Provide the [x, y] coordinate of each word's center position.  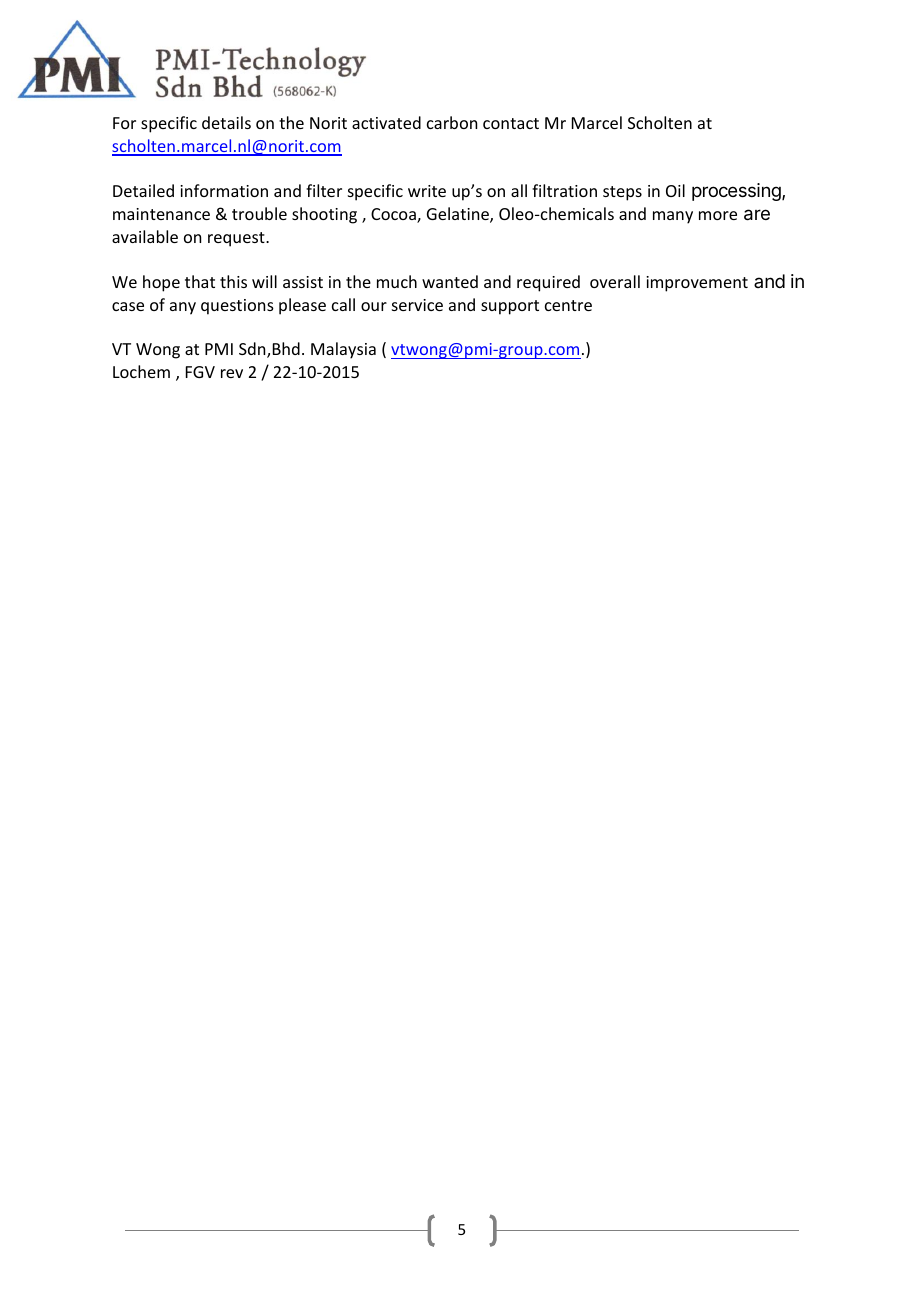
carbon [452, 122]
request [237, 239]
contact [511, 123]
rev [232, 373]
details [226, 122]
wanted [450, 281]
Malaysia [343, 350]
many [673, 217]
